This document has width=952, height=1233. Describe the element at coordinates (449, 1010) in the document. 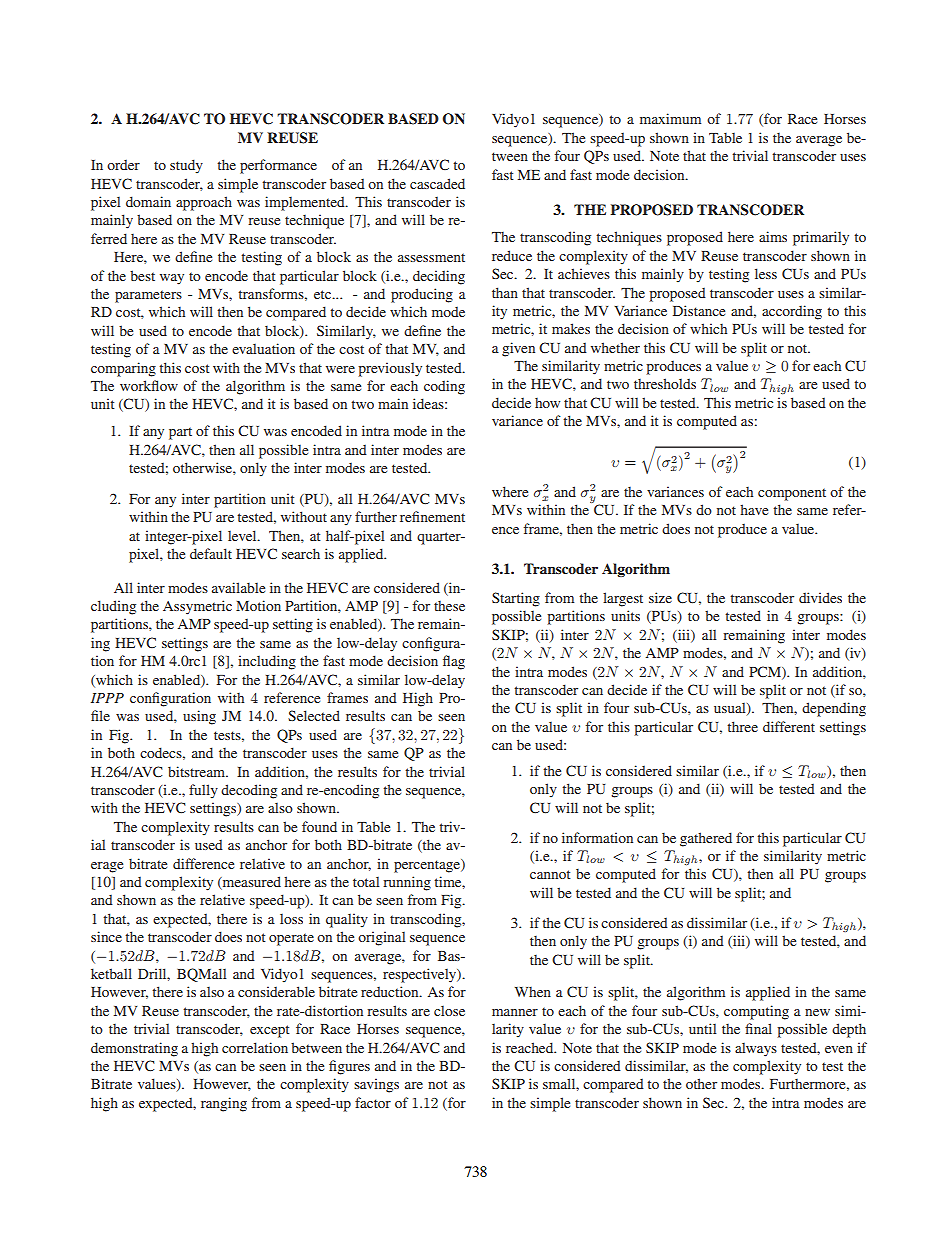

I see `close` at that location.
